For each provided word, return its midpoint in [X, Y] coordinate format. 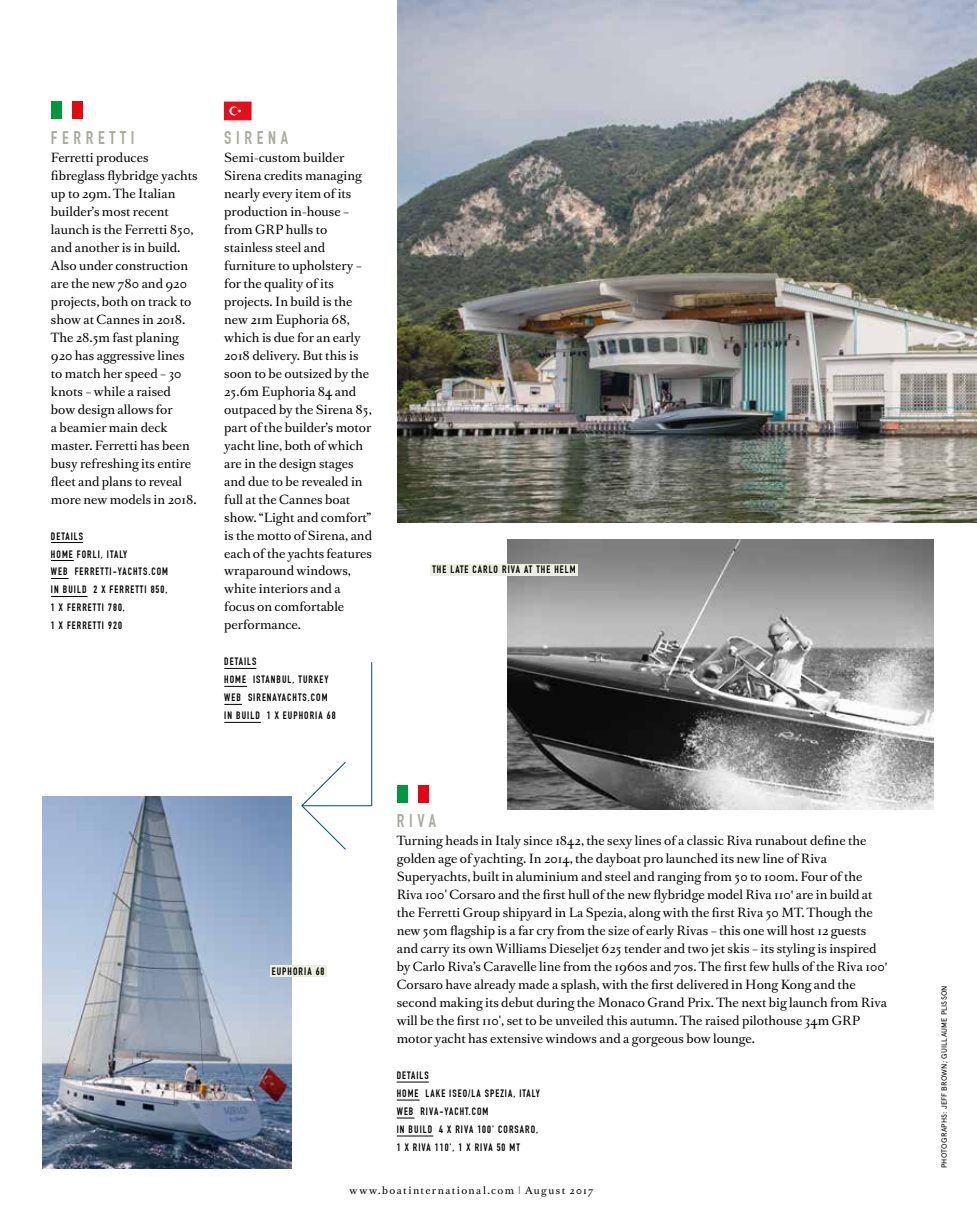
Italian [157, 193]
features [349, 553]
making [461, 1004]
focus [239, 606]
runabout [781, 840]
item [308, 193]
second [417, 1002]
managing [333, 177]
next [754, 1003]
